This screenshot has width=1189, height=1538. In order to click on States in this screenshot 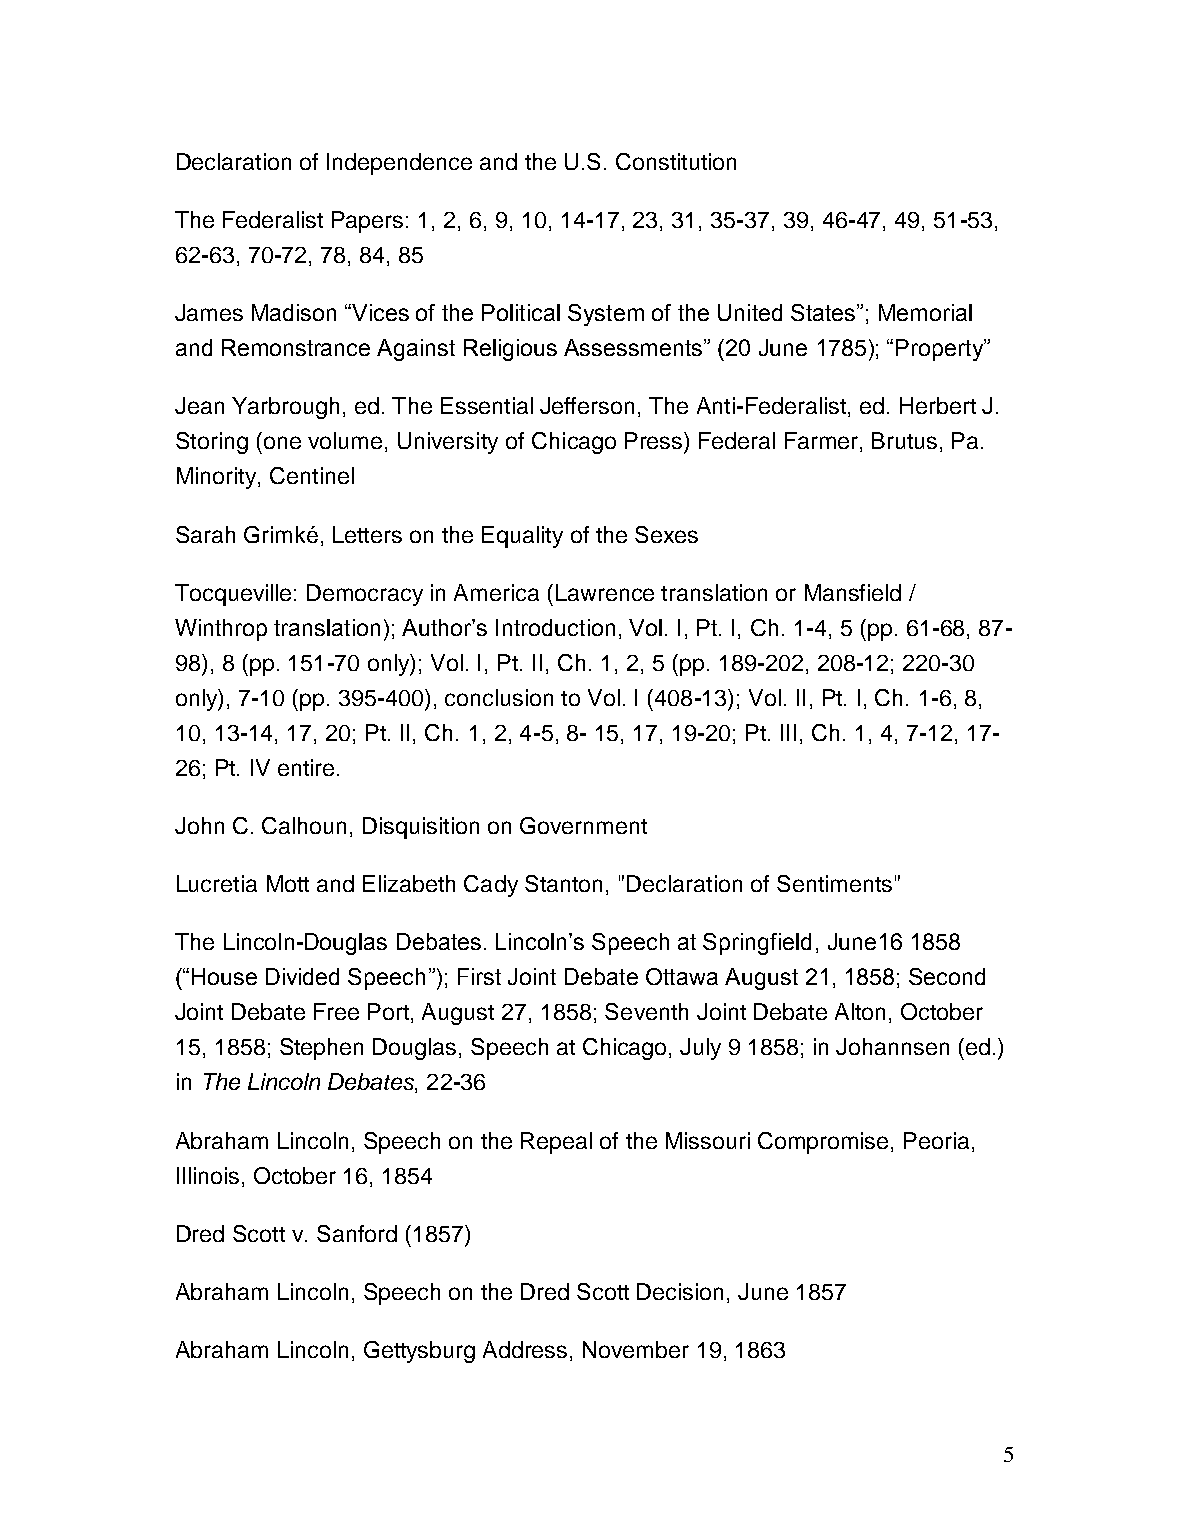, I will do `click(824, 312)`.
